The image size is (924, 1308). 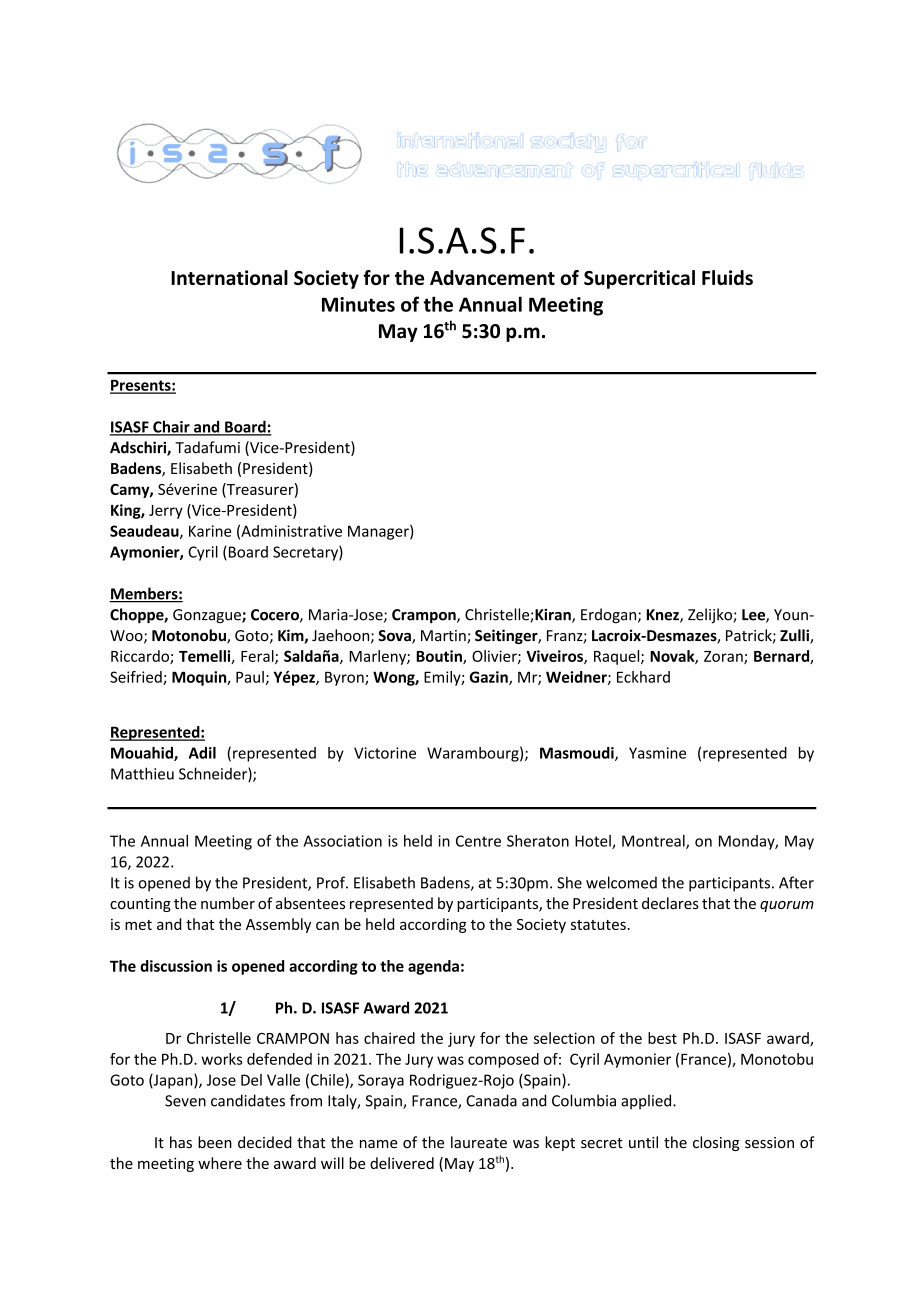 What do you see at coordinates (202, 753) in the image?
I see `Adil` at bounding box center [202, 753].
